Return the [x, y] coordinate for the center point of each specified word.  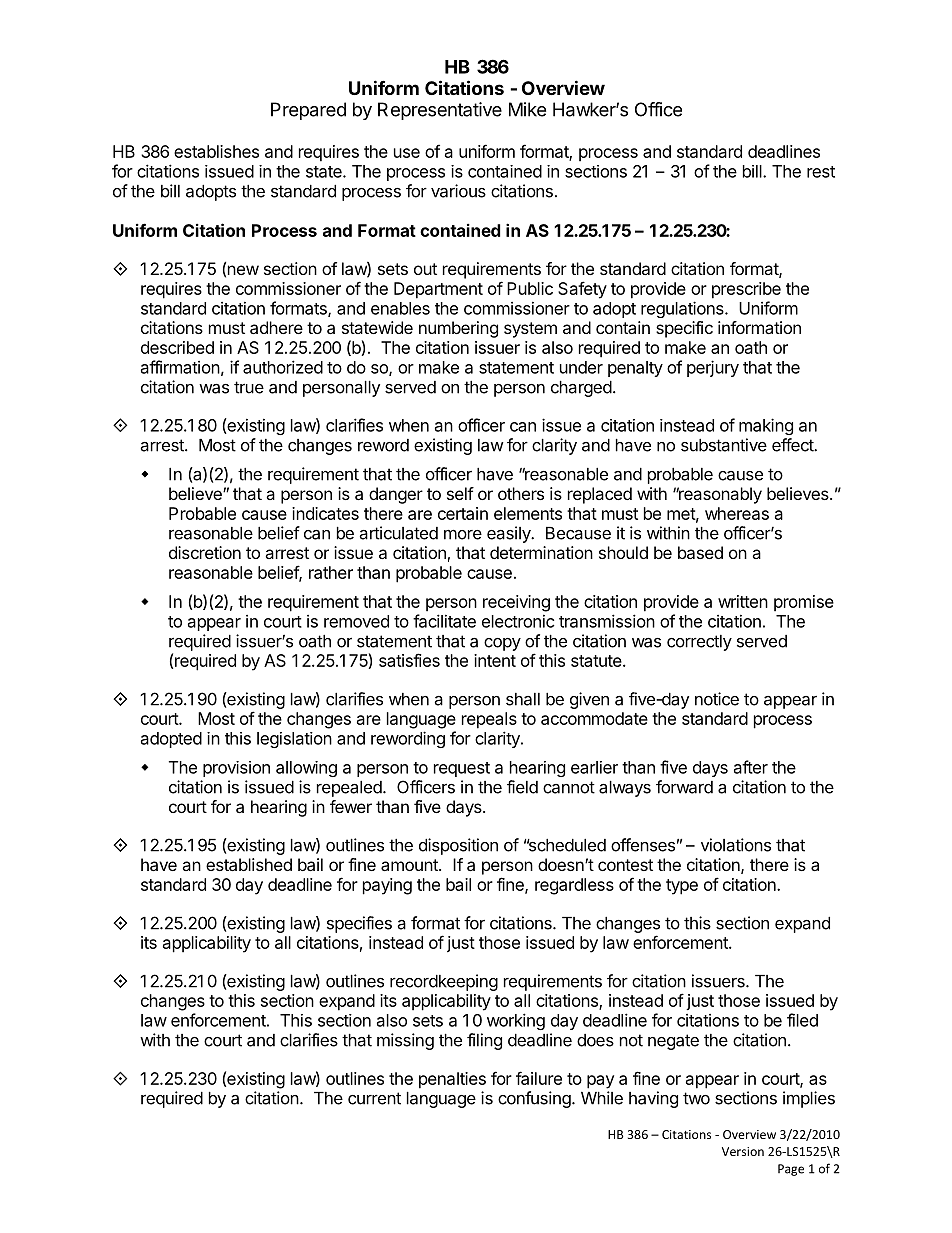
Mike [527, 109]
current [374, 1098]
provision [236, 769]
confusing [534, 1099]
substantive [724, 445]
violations [736, 845]
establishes [216, 151]
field [522, 787]
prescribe [746, 290]
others [521, 493]
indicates [325, 513]
